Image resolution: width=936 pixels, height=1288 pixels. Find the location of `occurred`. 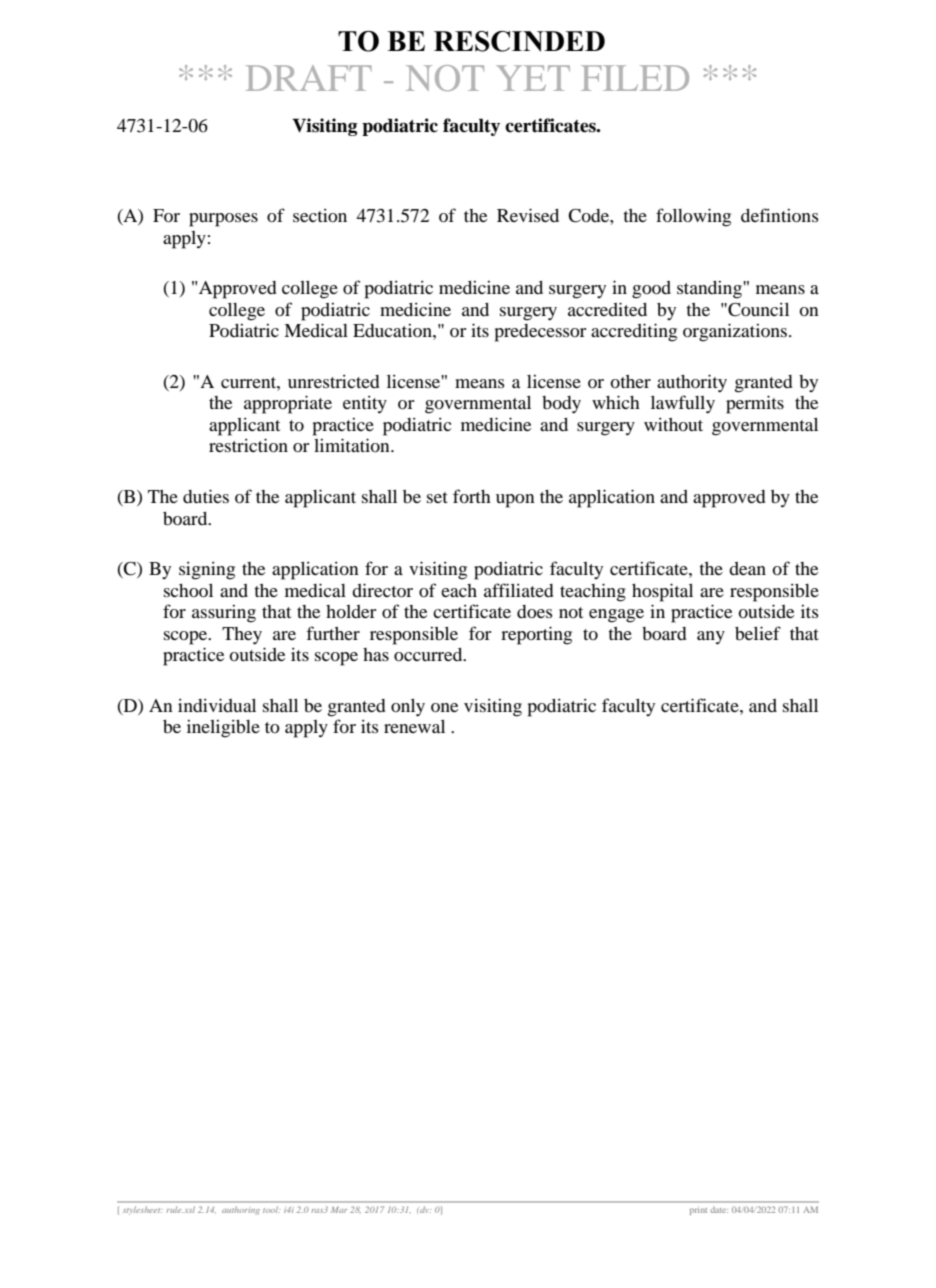

occurred is located at coordinates (429, 654).
